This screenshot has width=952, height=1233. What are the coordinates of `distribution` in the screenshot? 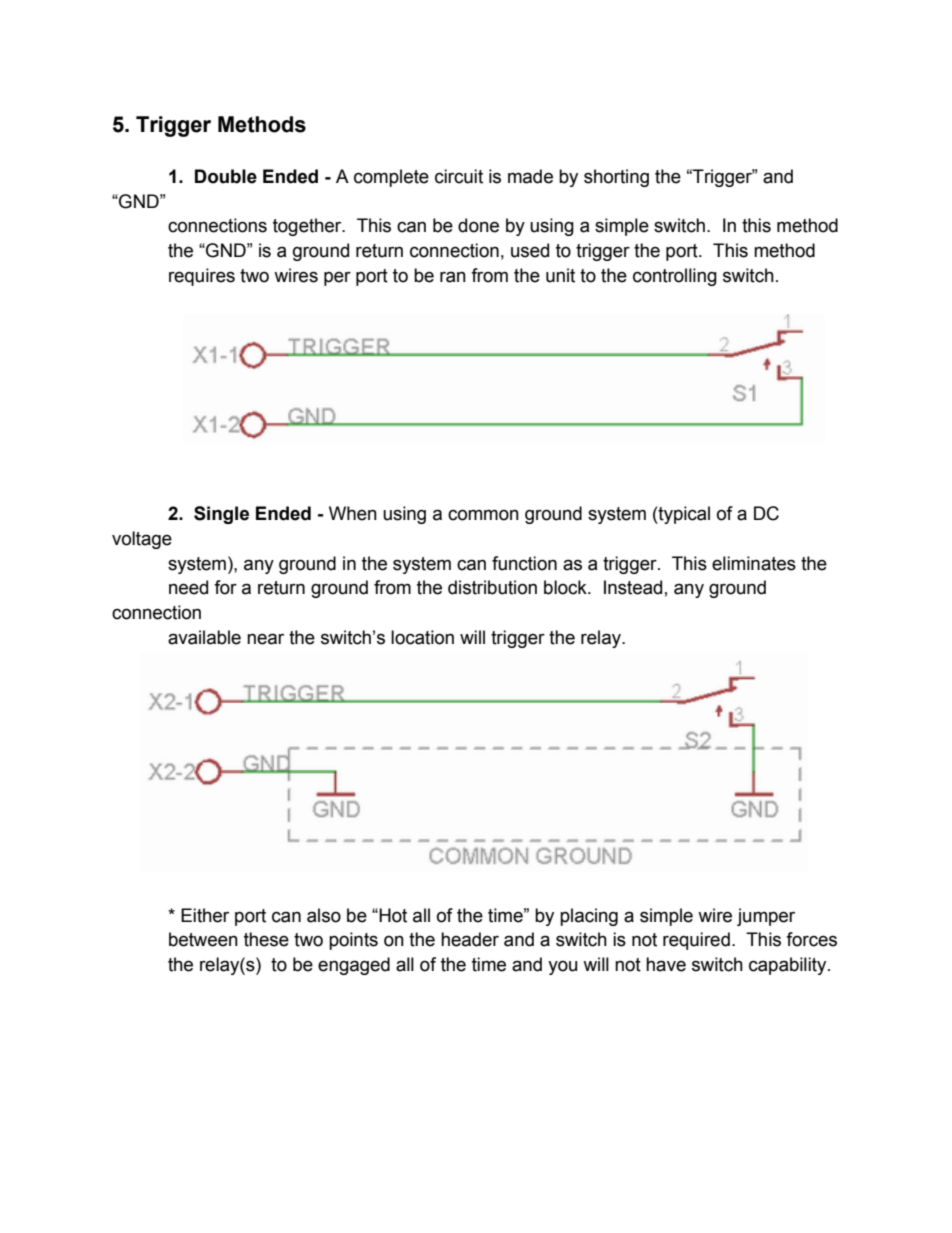 It's located at (492, 587).
